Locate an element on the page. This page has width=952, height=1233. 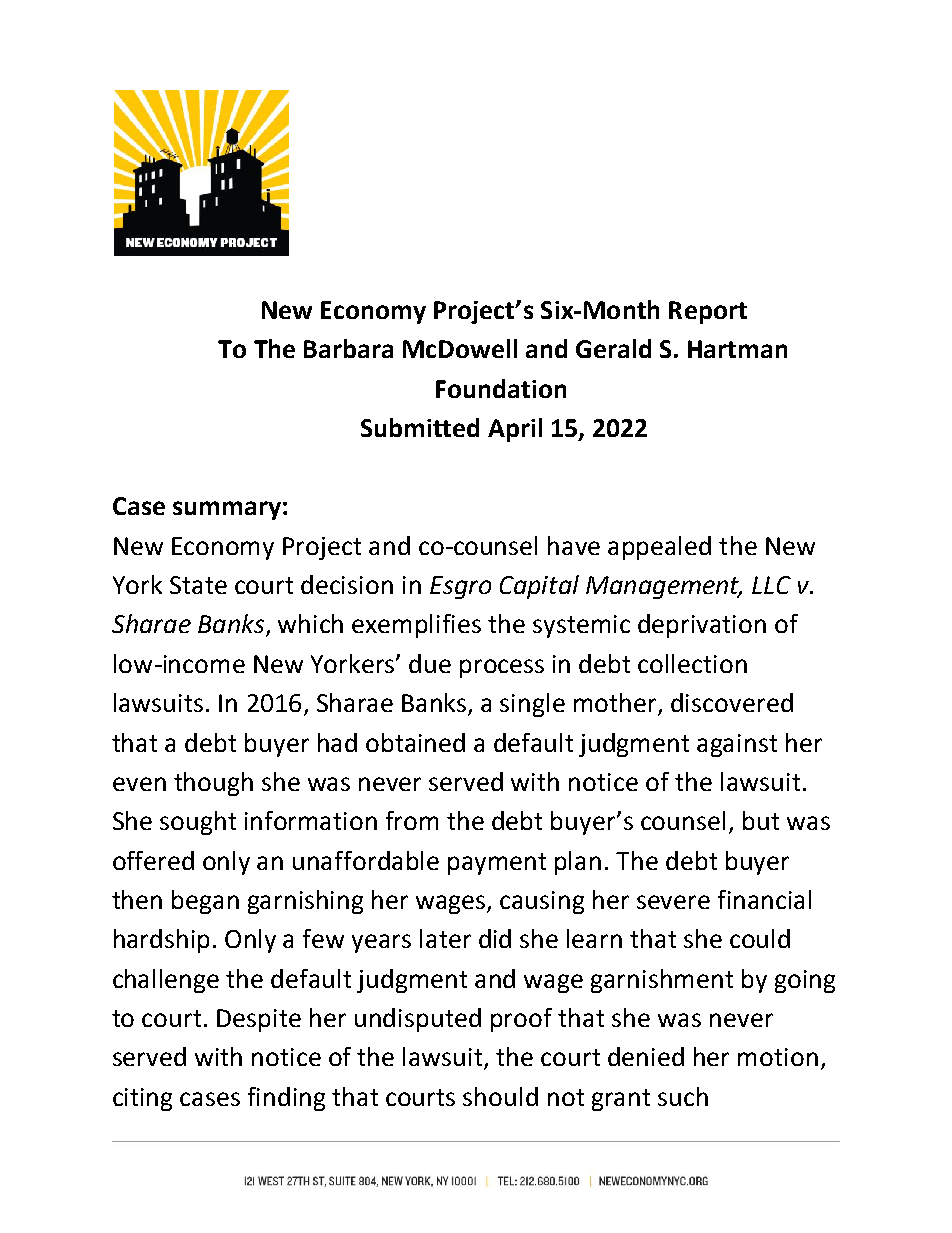
but is located at coordinates (761, 820).
